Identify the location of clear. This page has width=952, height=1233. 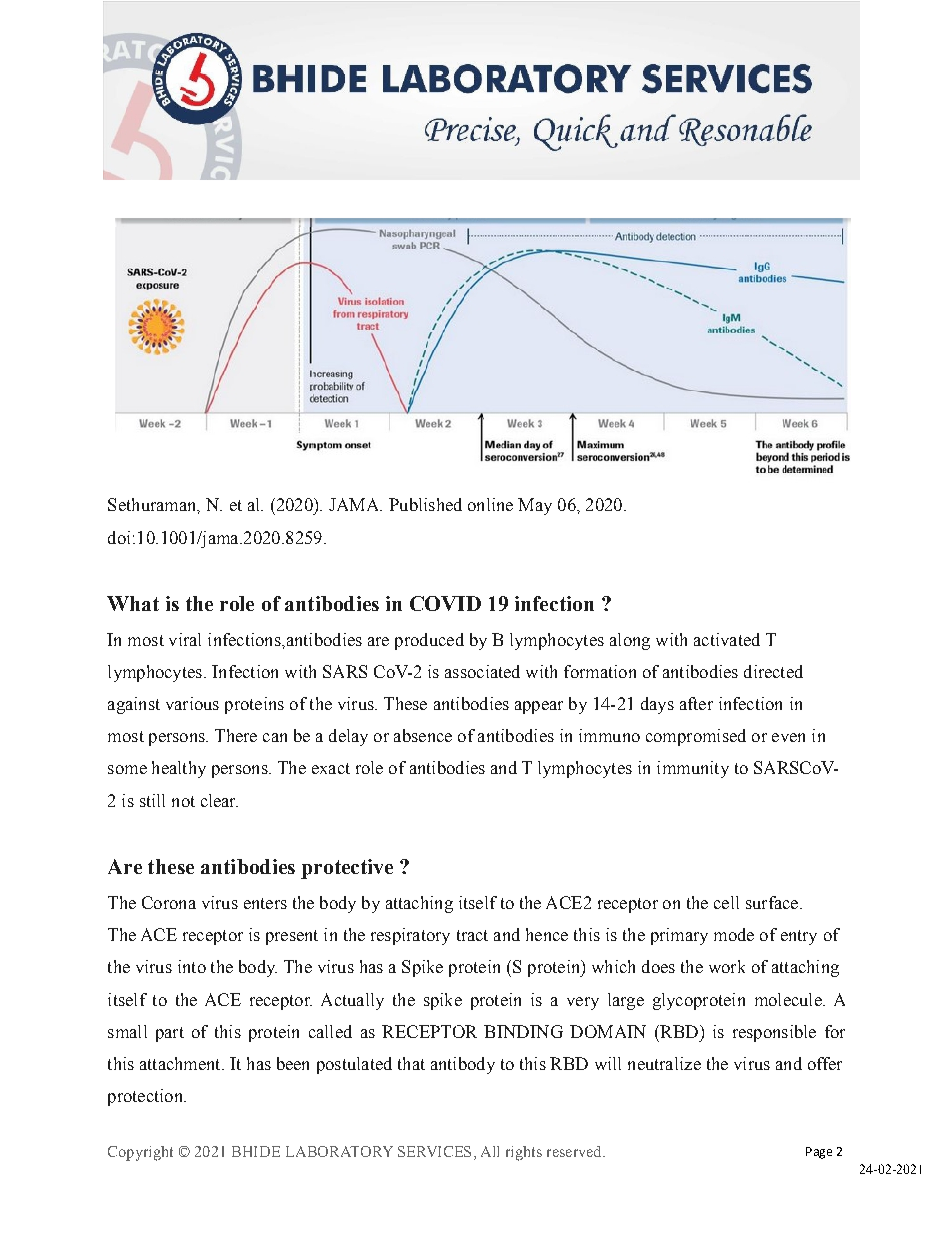
(219, 800).
